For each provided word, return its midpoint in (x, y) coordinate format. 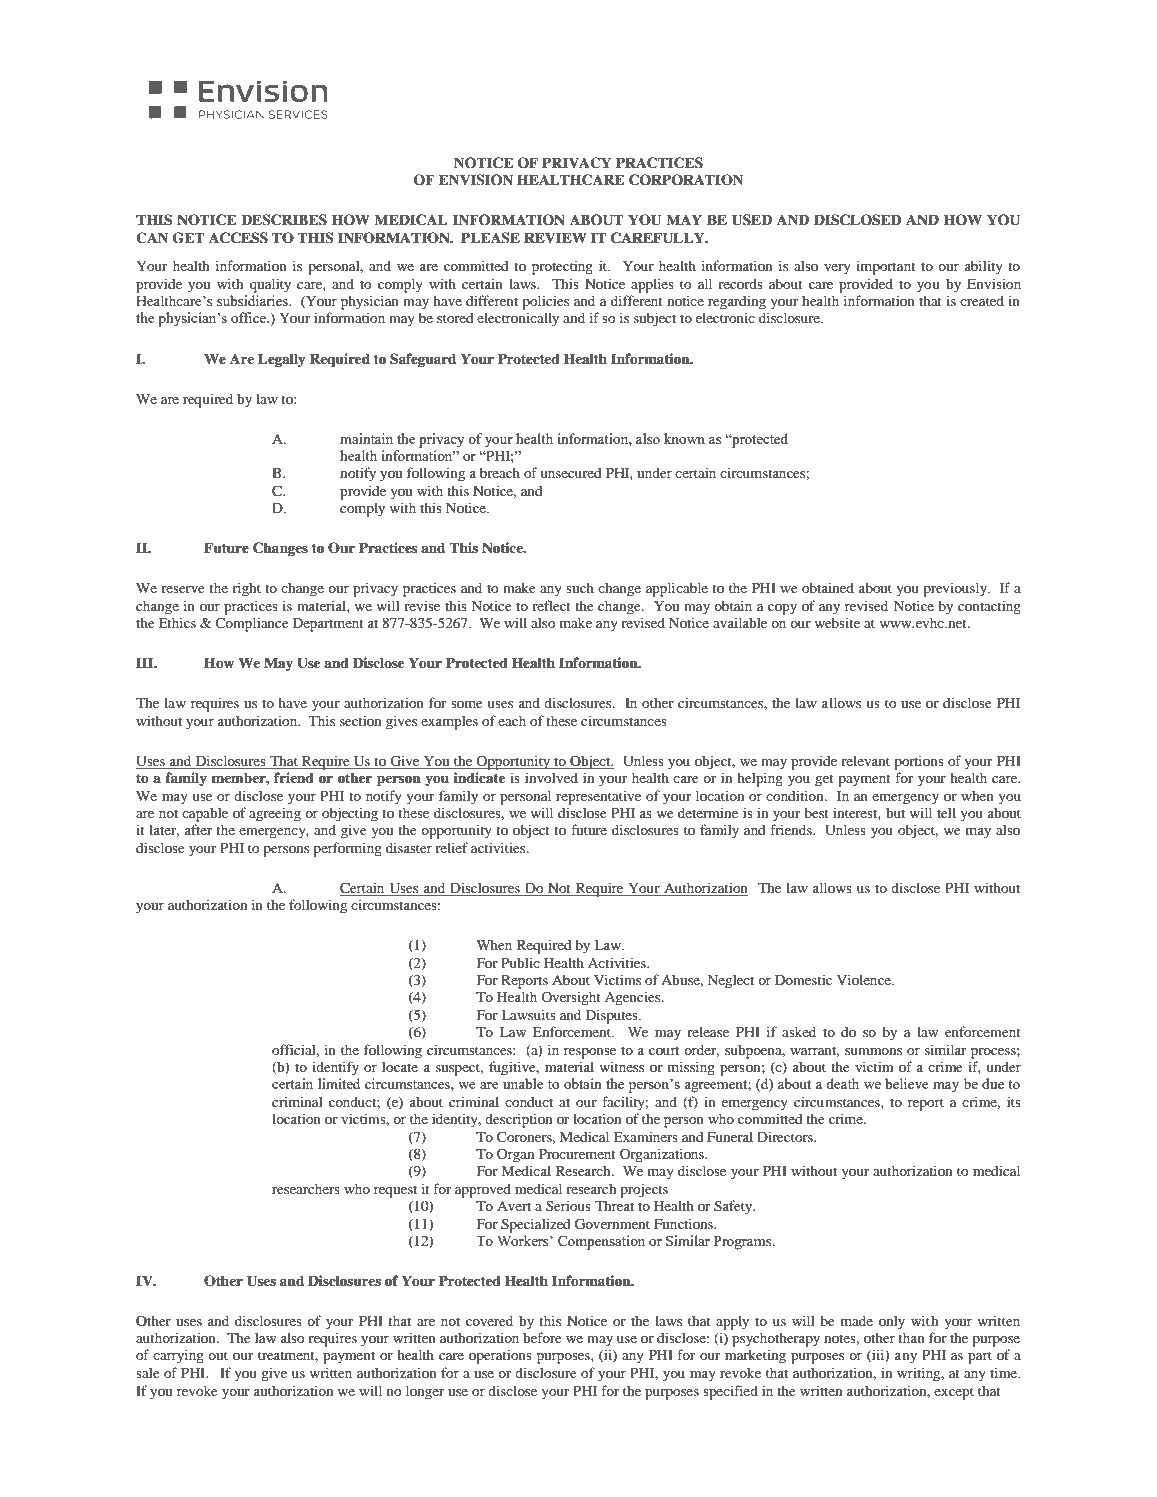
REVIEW (555, 237)
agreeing (275, 814)
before (542, 1337)
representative (598, 798)
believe (907, 1083)
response (590, 1053)
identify (335, 1068)
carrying (178, 1356)
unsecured (571, 473)
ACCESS (238, 238)
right (246, 589)
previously (956, 589)
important (886, 268)
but (895, 813)
